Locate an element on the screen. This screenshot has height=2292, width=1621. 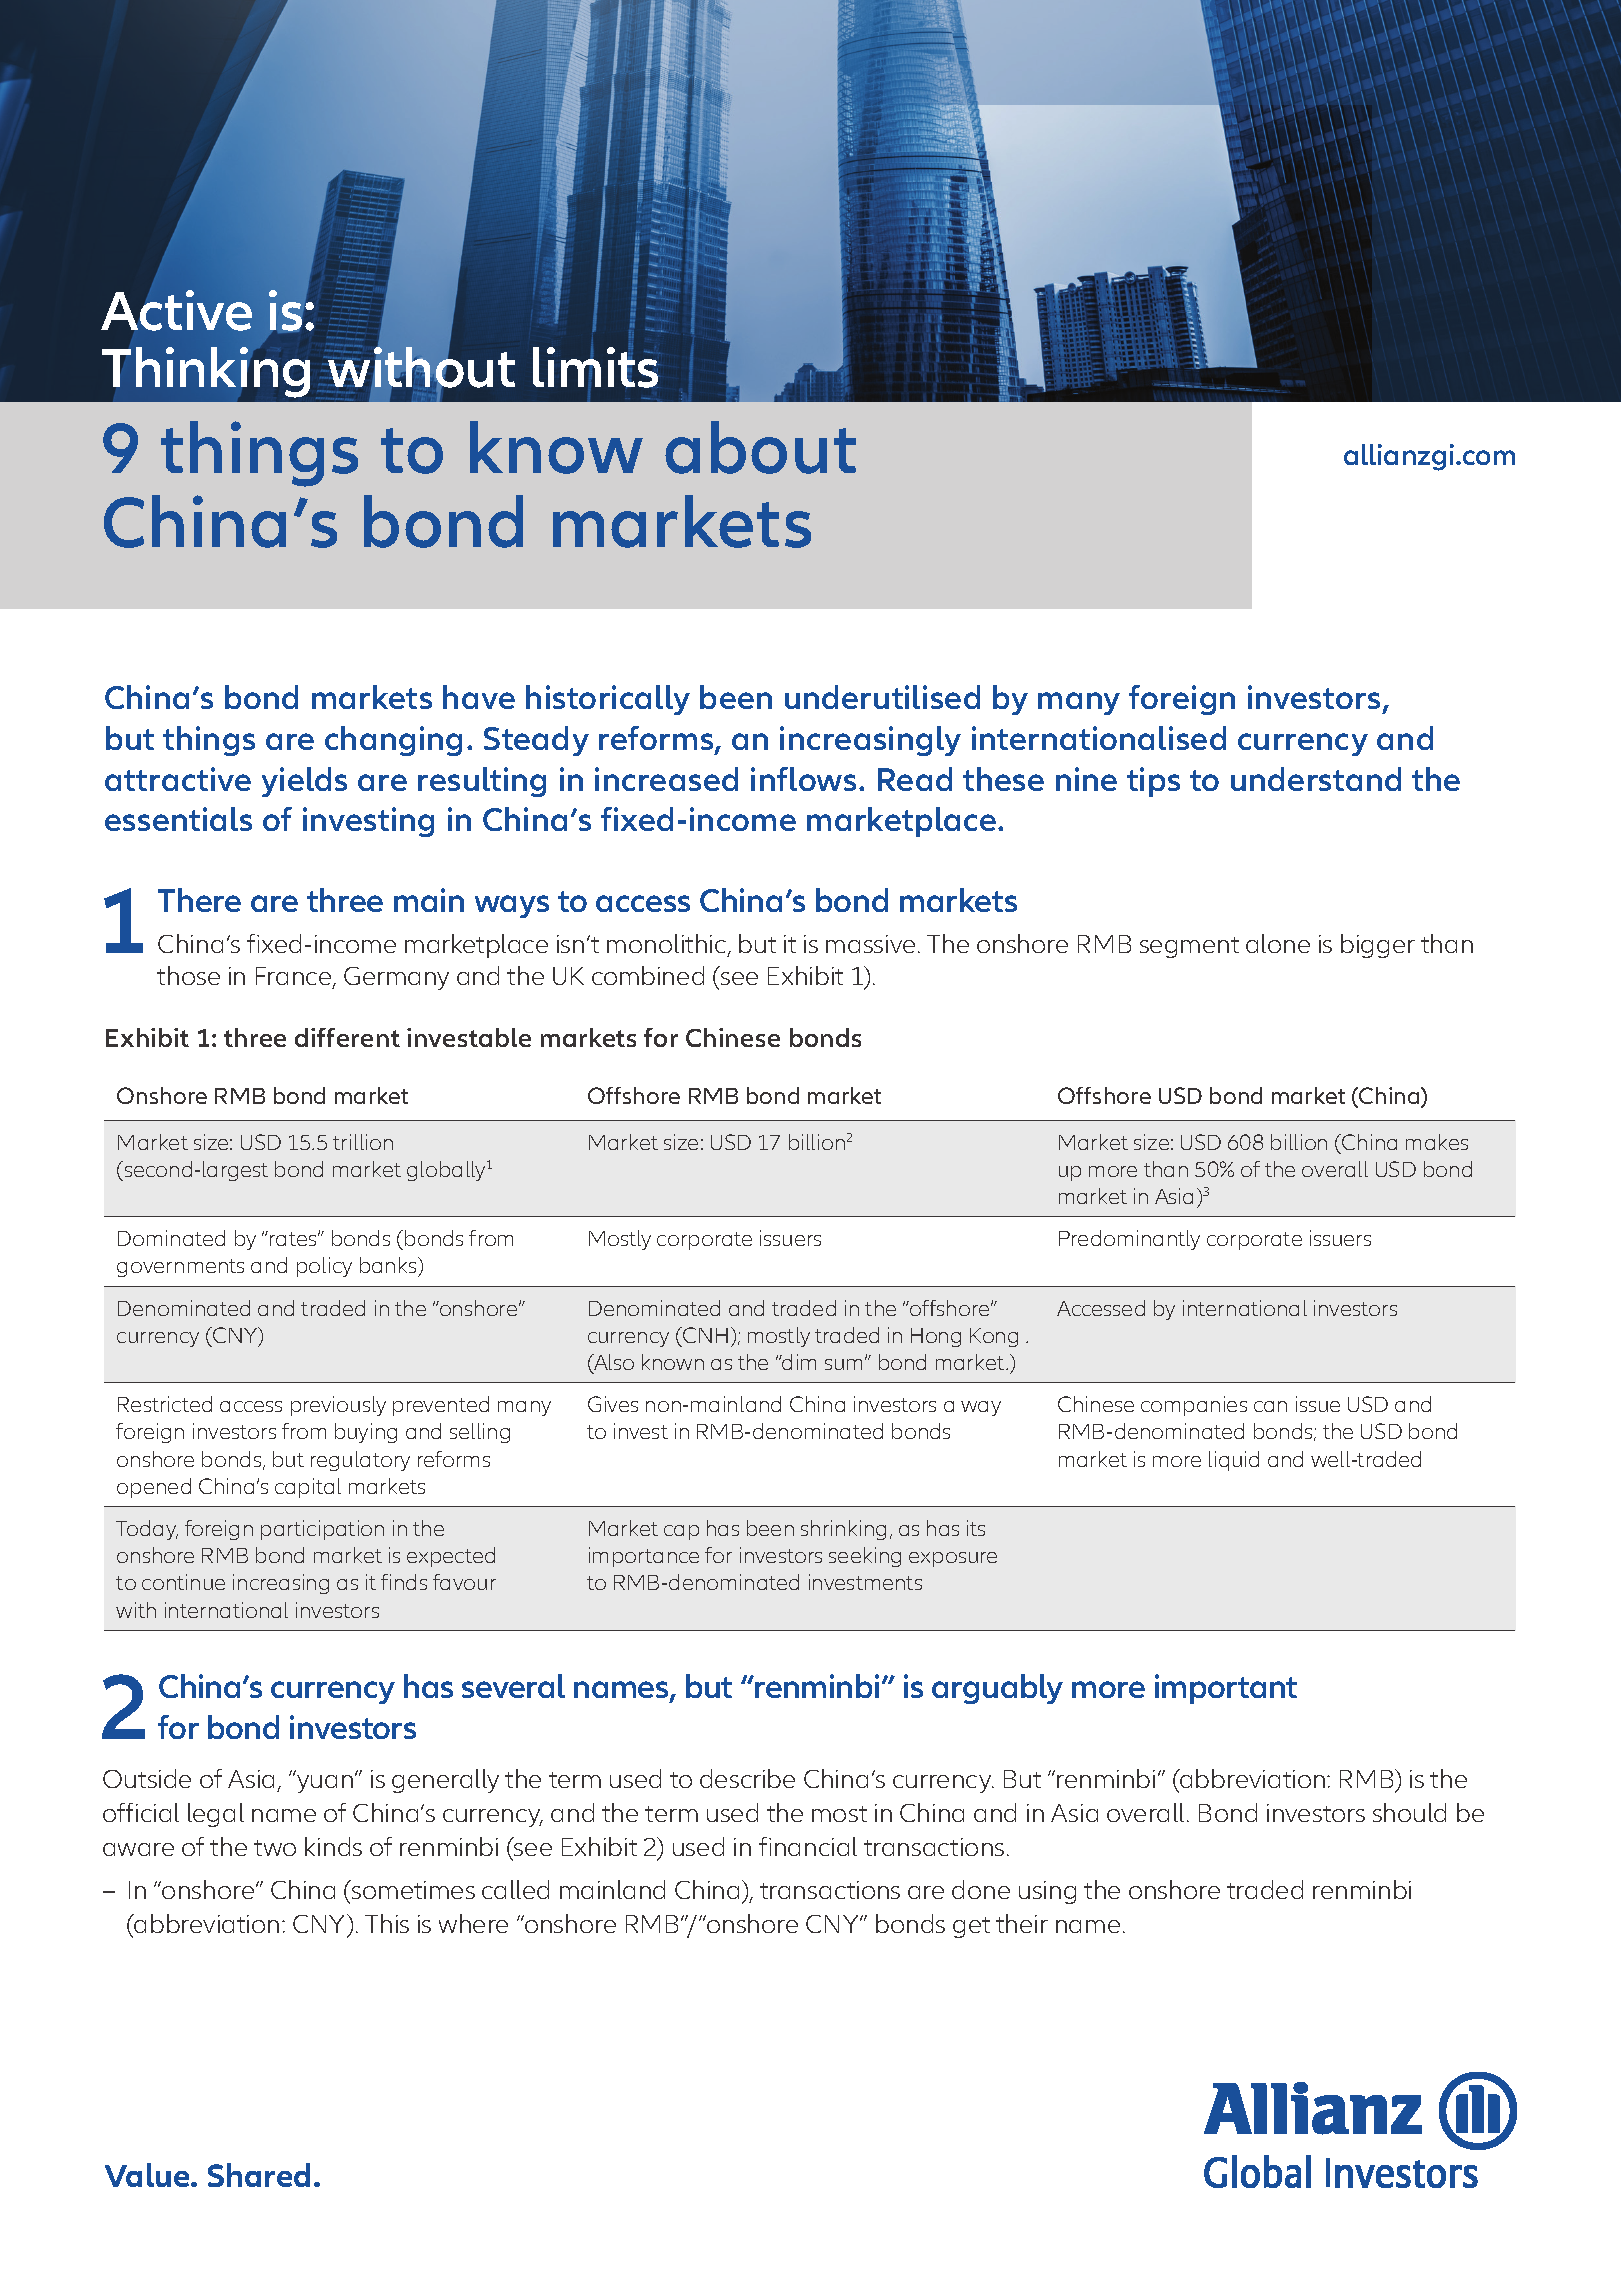
understand is located at coordinates (1316, 779).
